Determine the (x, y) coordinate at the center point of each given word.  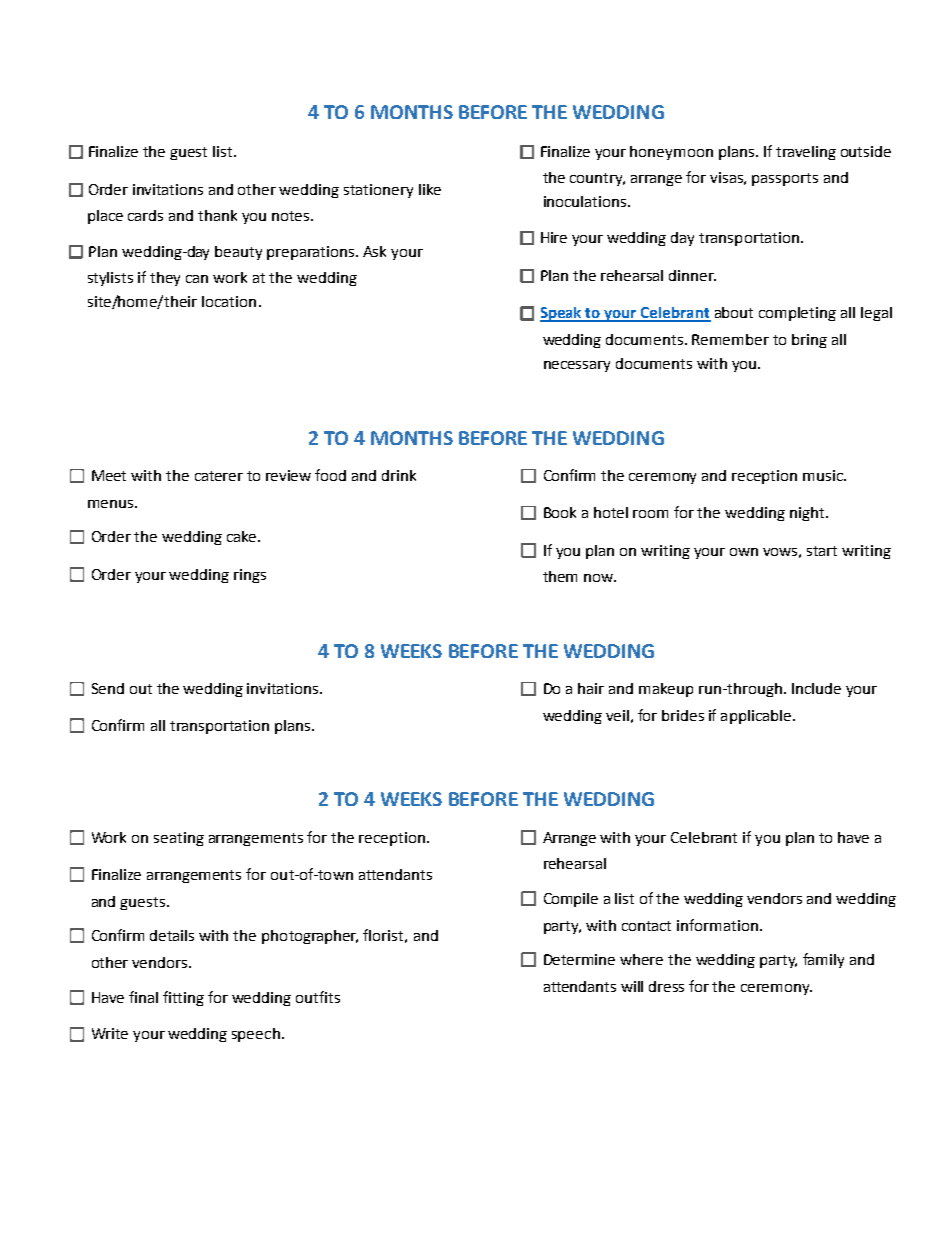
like (430, 189)
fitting (183, 998)
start (822, 551)
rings (250, 576)
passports (785, 179)
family (823, 960)
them (560, 576)
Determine (579, 959)
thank (217, 215)
